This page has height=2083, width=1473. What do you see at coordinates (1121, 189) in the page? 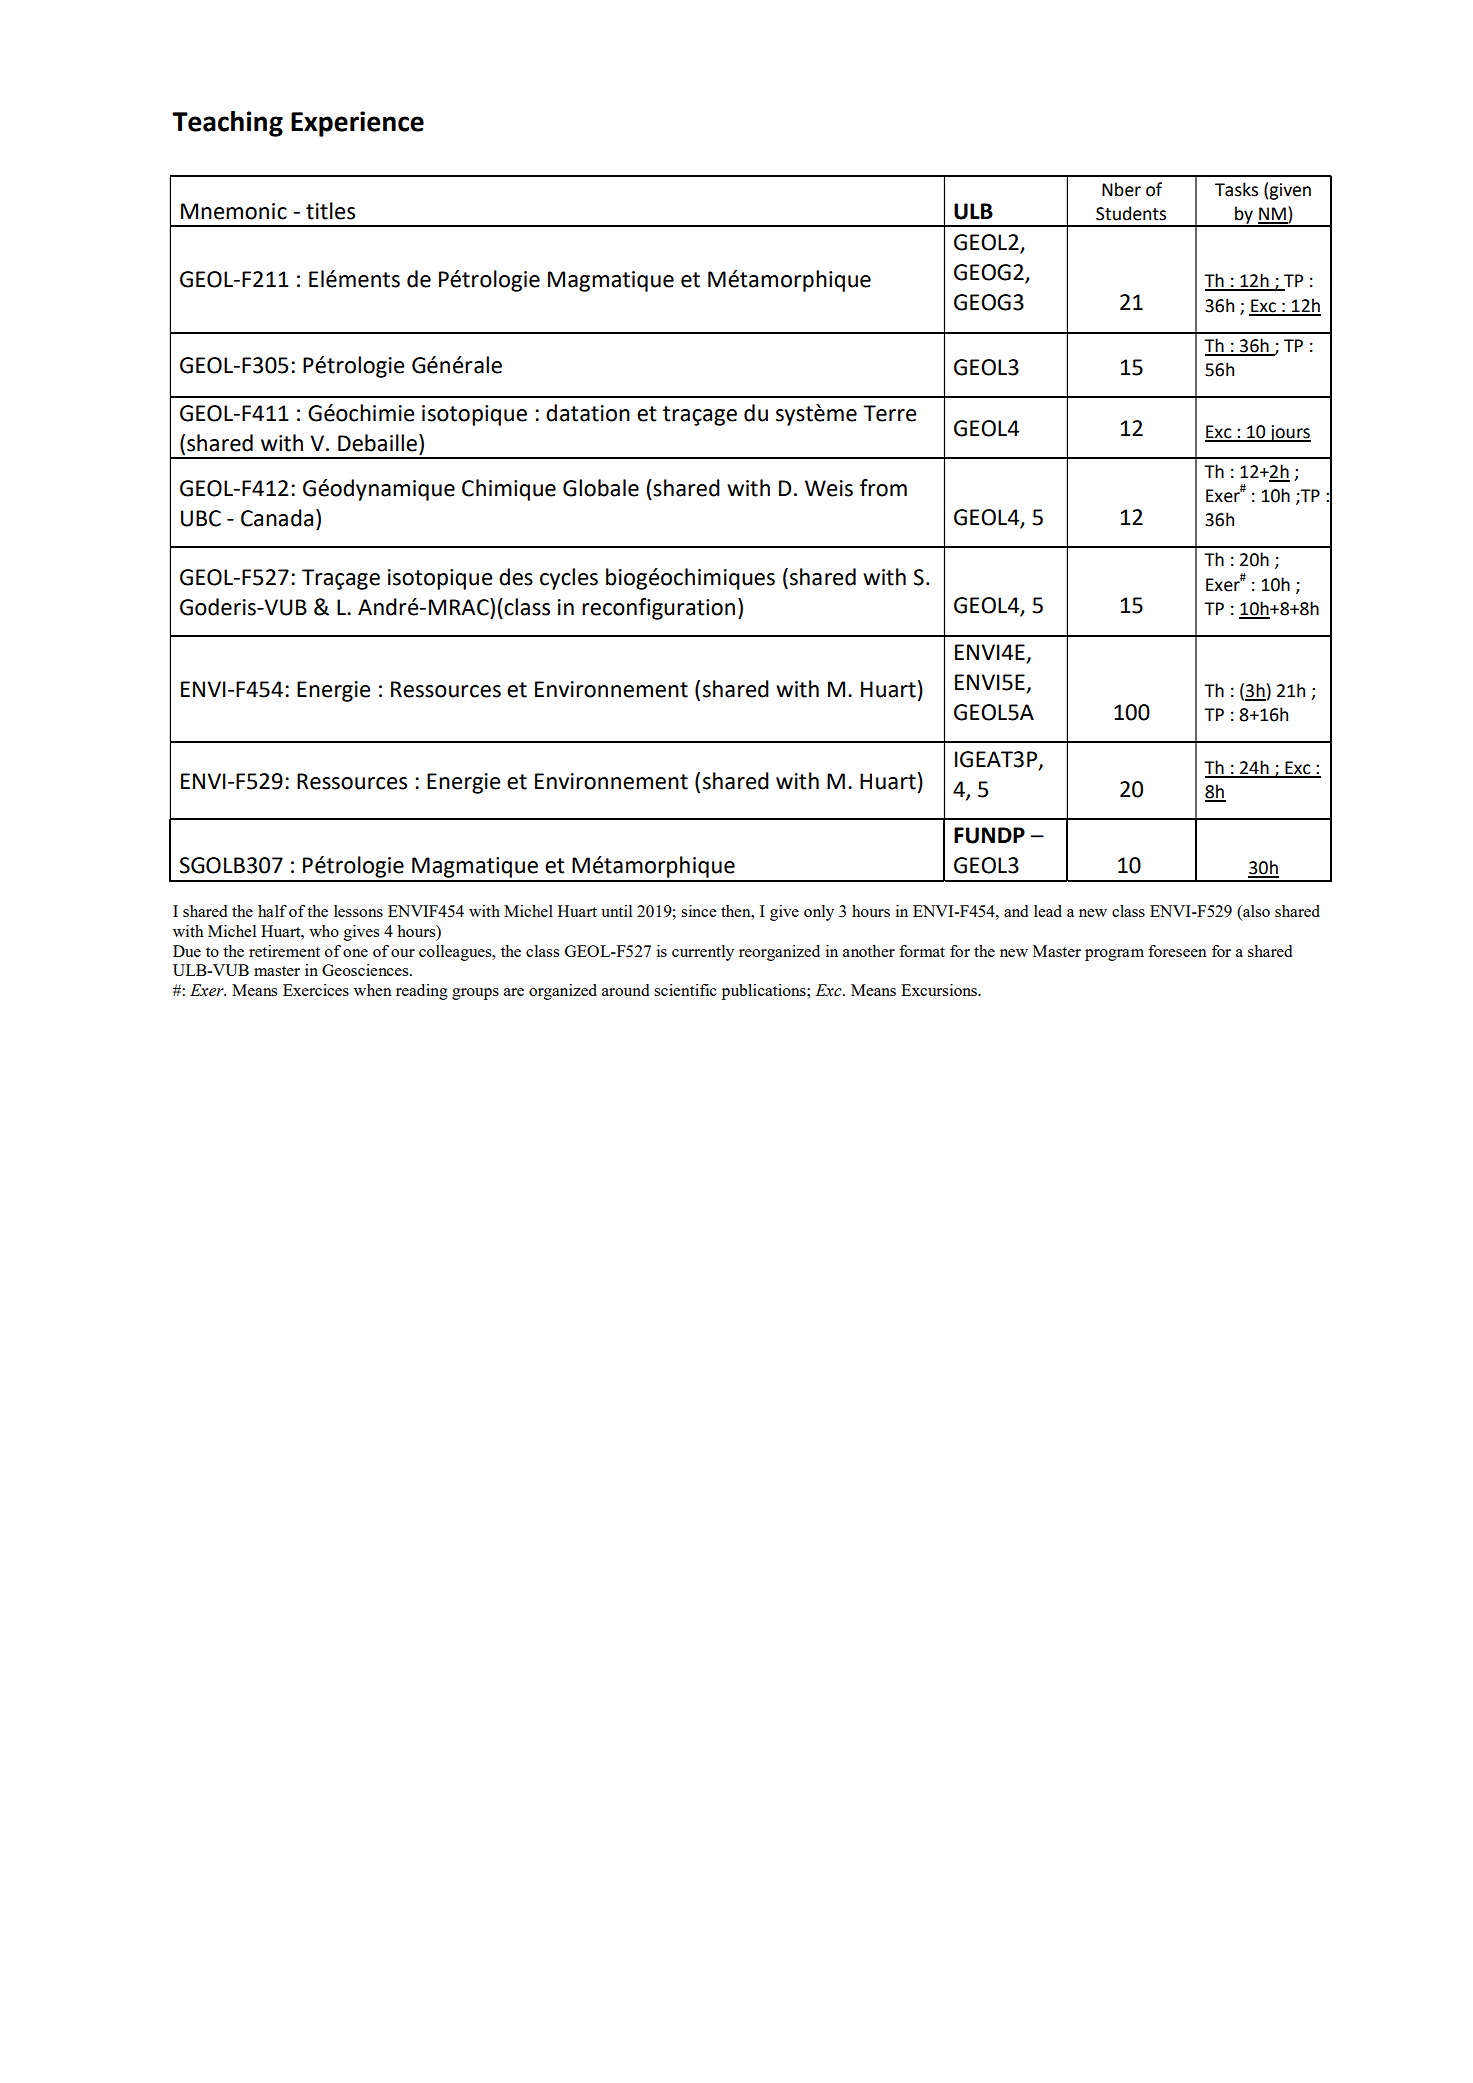
I see `Nber` at bounding box center [1121, 189].
